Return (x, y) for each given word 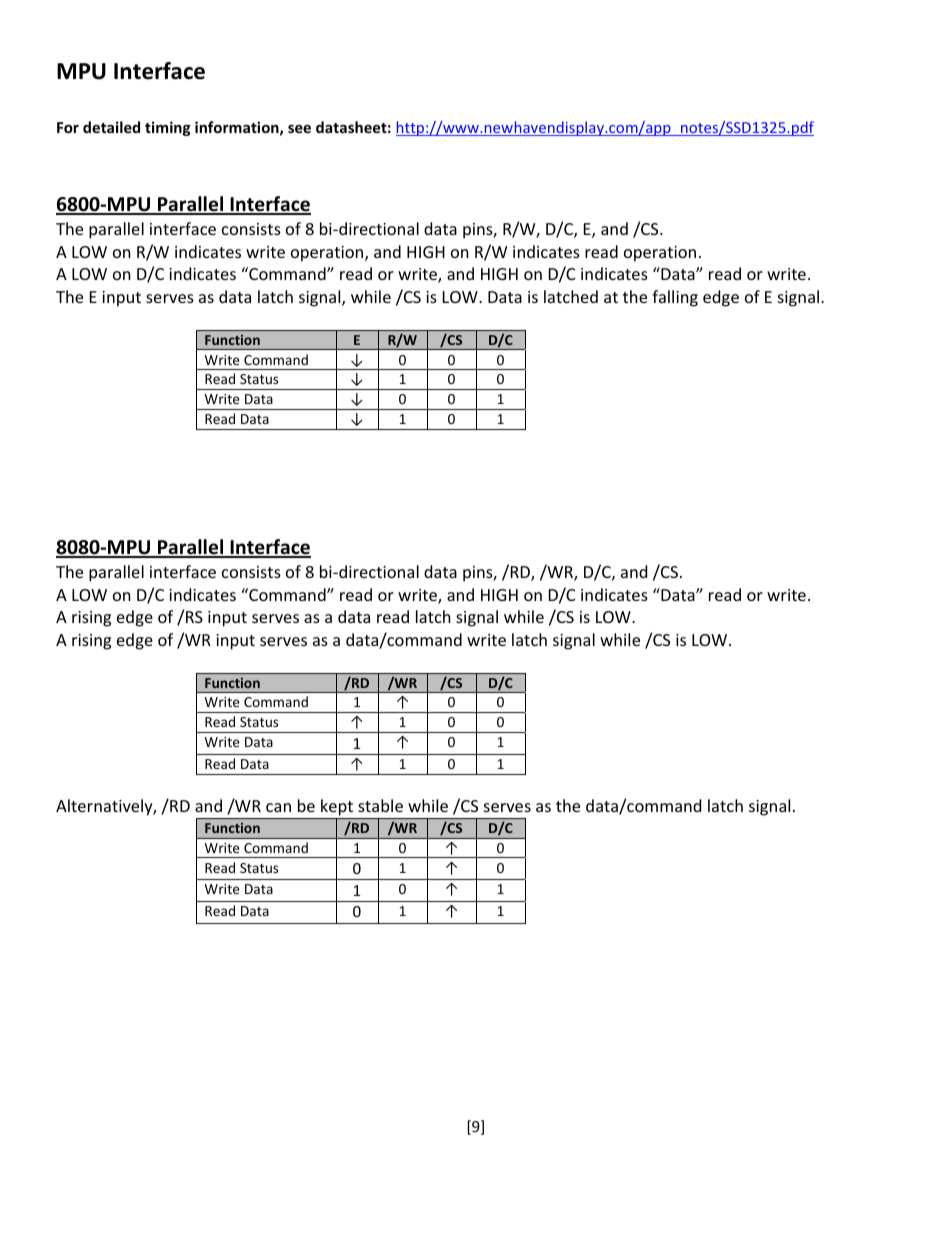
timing (168, 128)
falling (675, 298)
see (299, 129)
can (278, 807)
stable (380, 805)
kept (337, 809)
